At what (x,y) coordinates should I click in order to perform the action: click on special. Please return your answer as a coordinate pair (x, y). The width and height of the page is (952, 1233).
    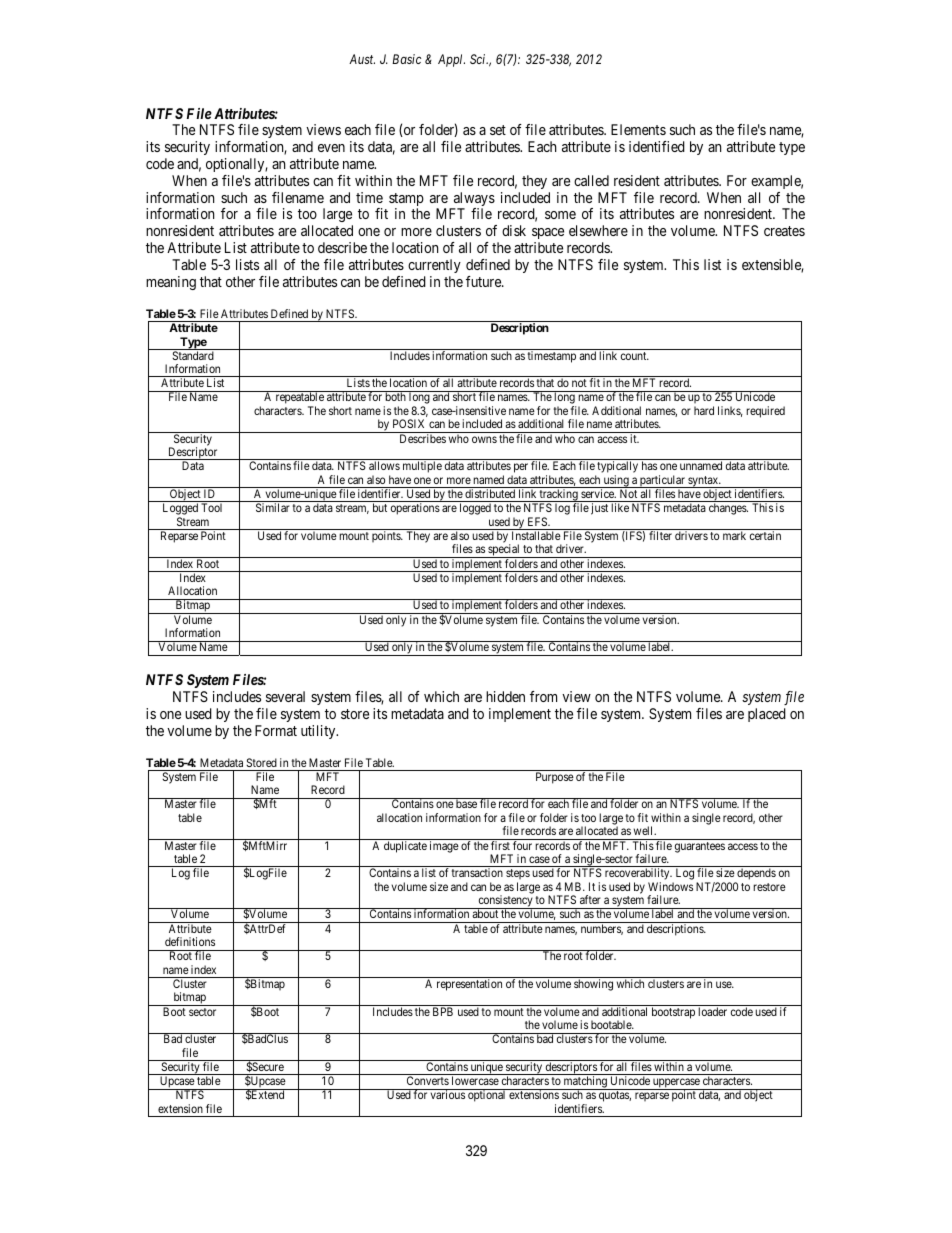
    Looking at the image, I should click on (504, 551).
